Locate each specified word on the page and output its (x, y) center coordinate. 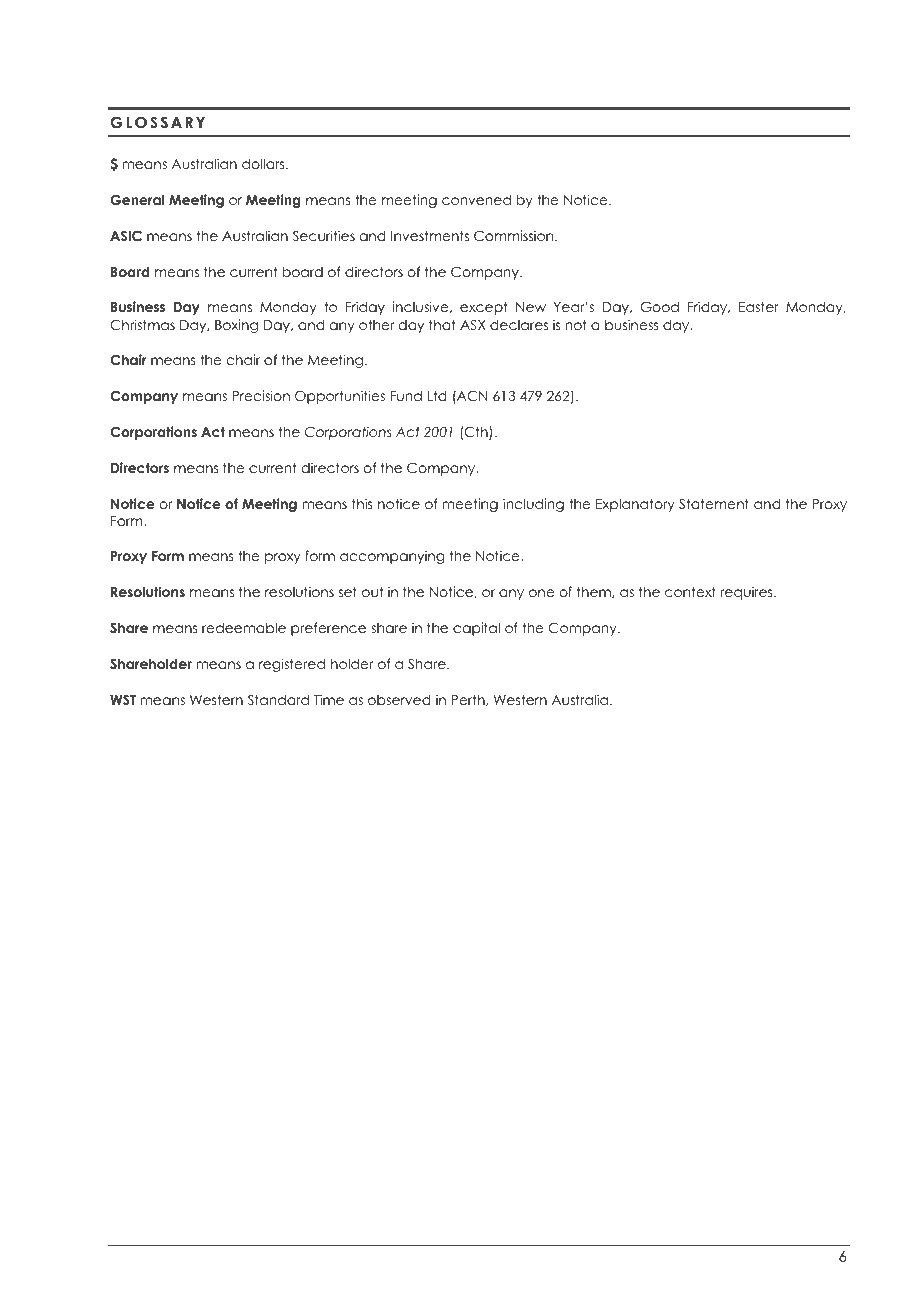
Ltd (437, 395)
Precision (261, 395)
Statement (714, 504)
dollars (264, 163)
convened (476, 199)
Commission (515, 236)
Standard (278, 700)
